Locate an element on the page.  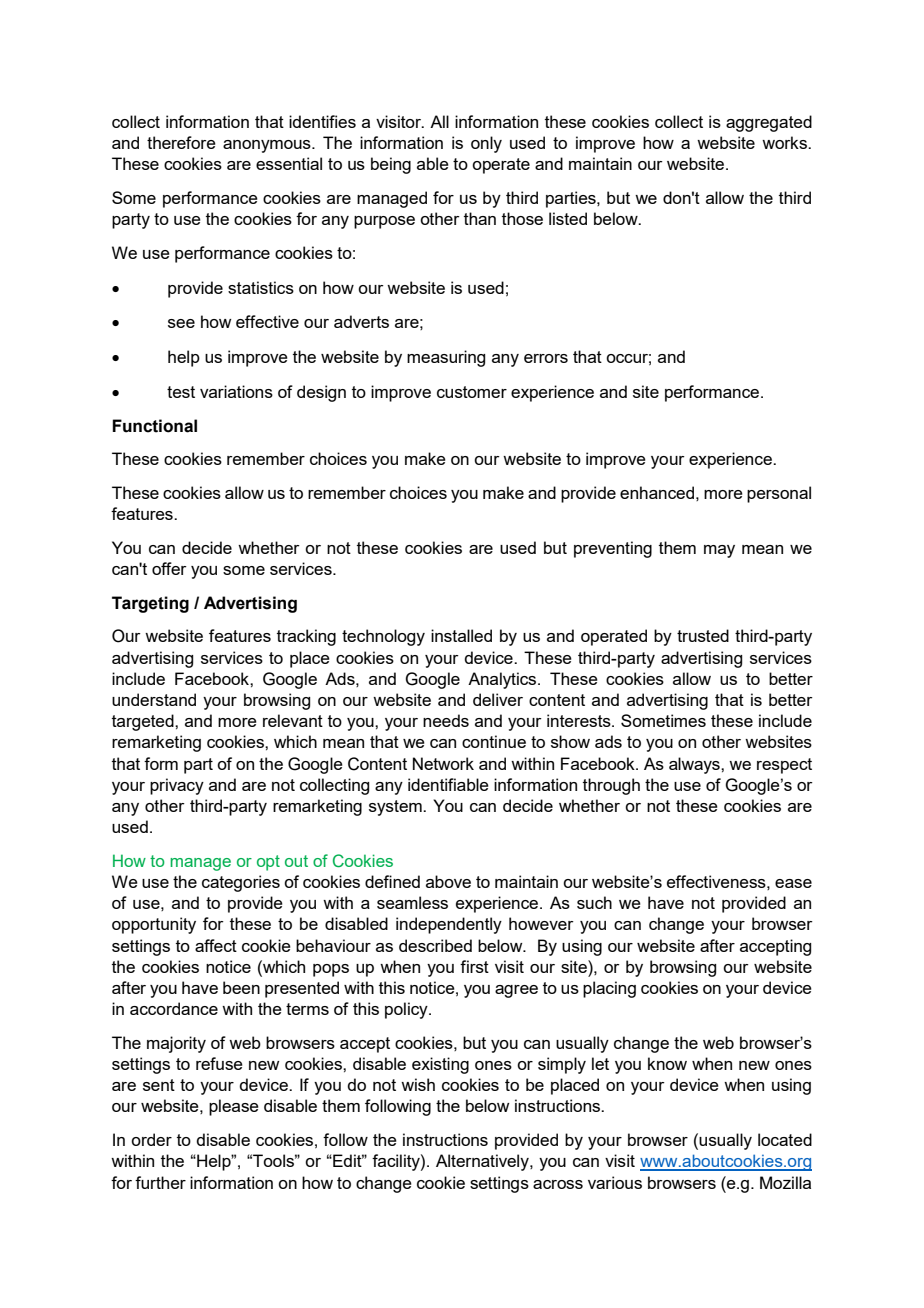
only is located at coordinates (486, 144).
